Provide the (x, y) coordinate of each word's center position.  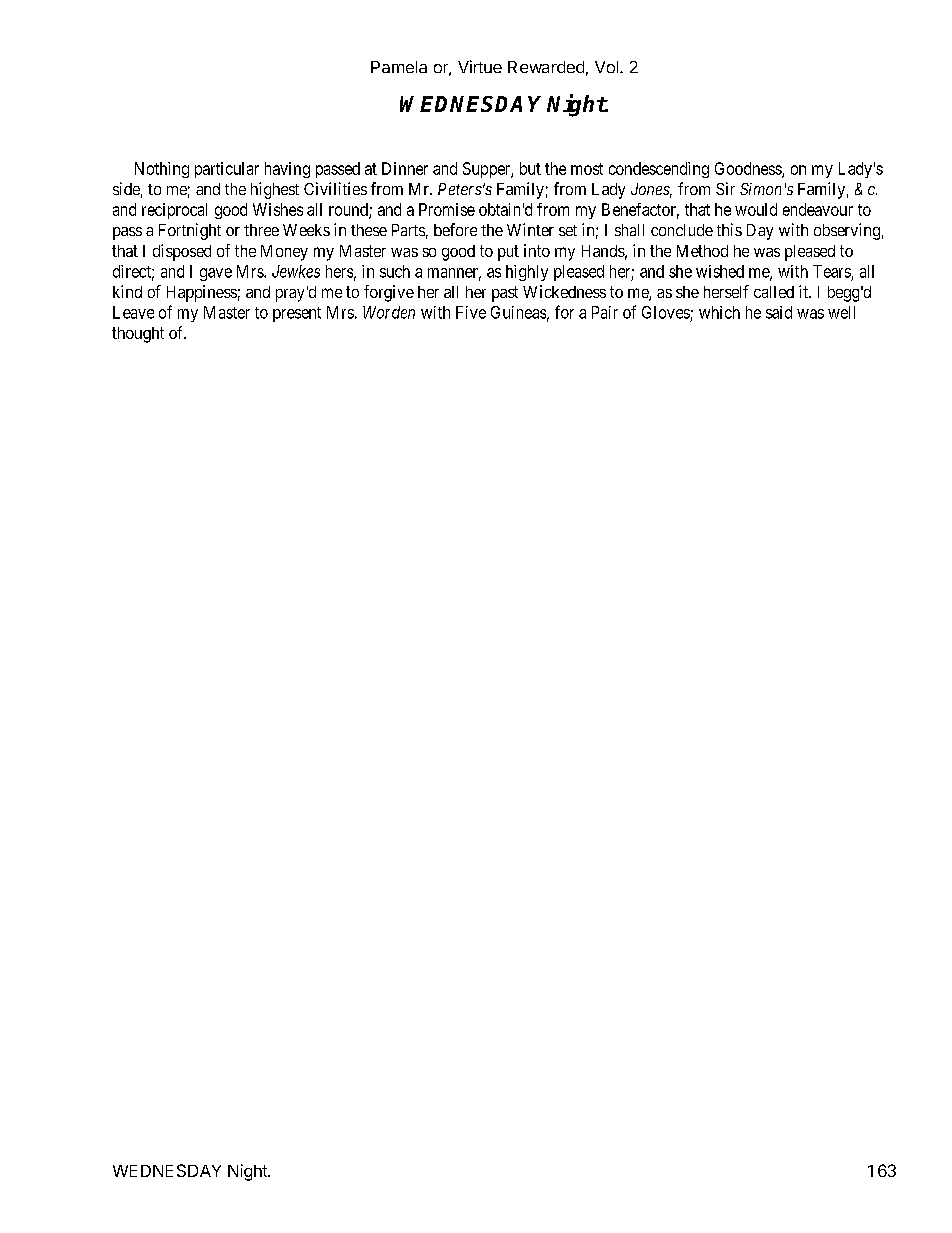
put (508, 253)
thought (138, 335)
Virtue (480, 66)
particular (227, 170)
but (530, 168)
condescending (659, 170)
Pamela (399, 67)
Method (702, 251)
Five (471, 312)
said (779, 312)
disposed (182, 252)
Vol (606, 67)
